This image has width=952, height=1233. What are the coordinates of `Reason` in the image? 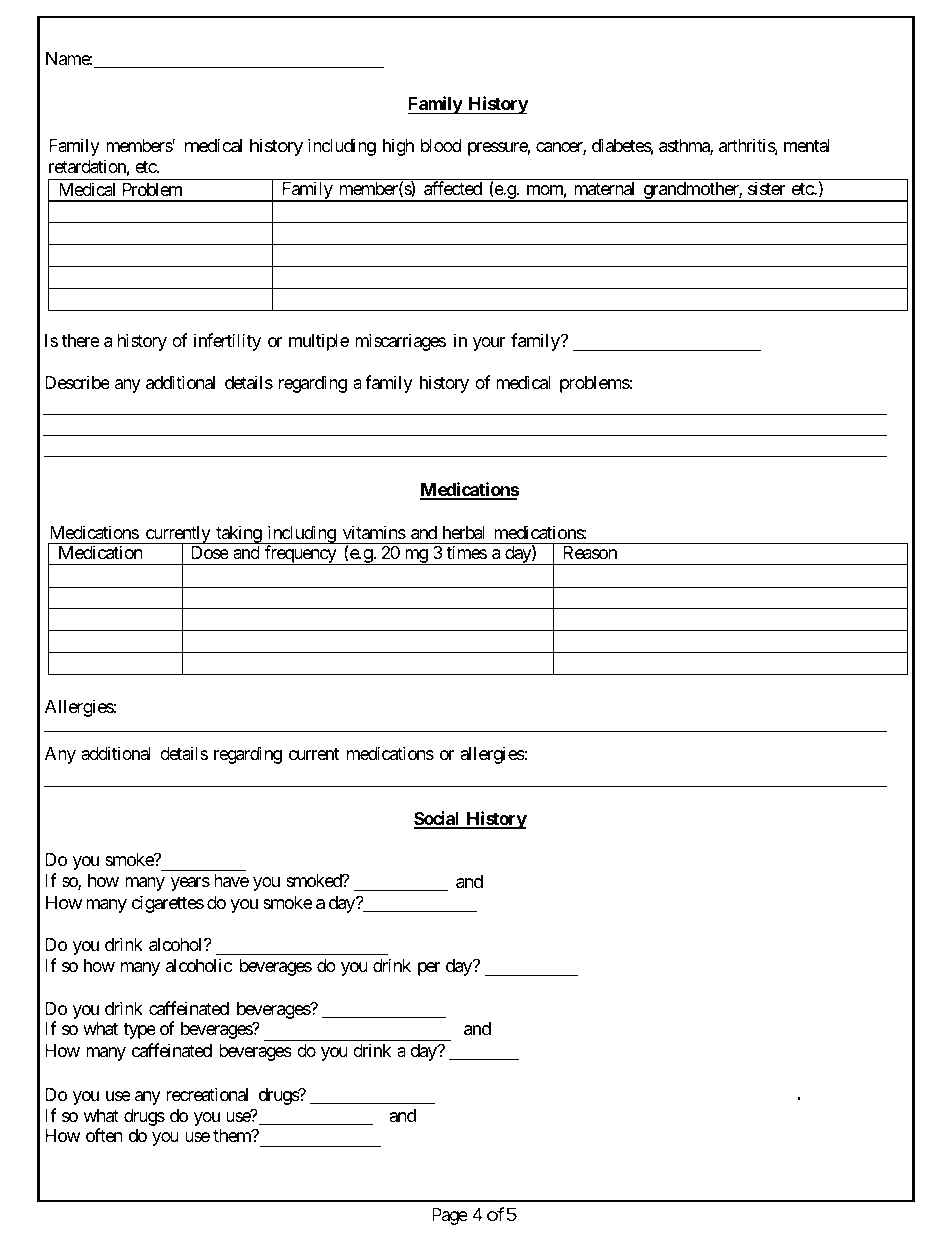 It's located at (590, 553).
